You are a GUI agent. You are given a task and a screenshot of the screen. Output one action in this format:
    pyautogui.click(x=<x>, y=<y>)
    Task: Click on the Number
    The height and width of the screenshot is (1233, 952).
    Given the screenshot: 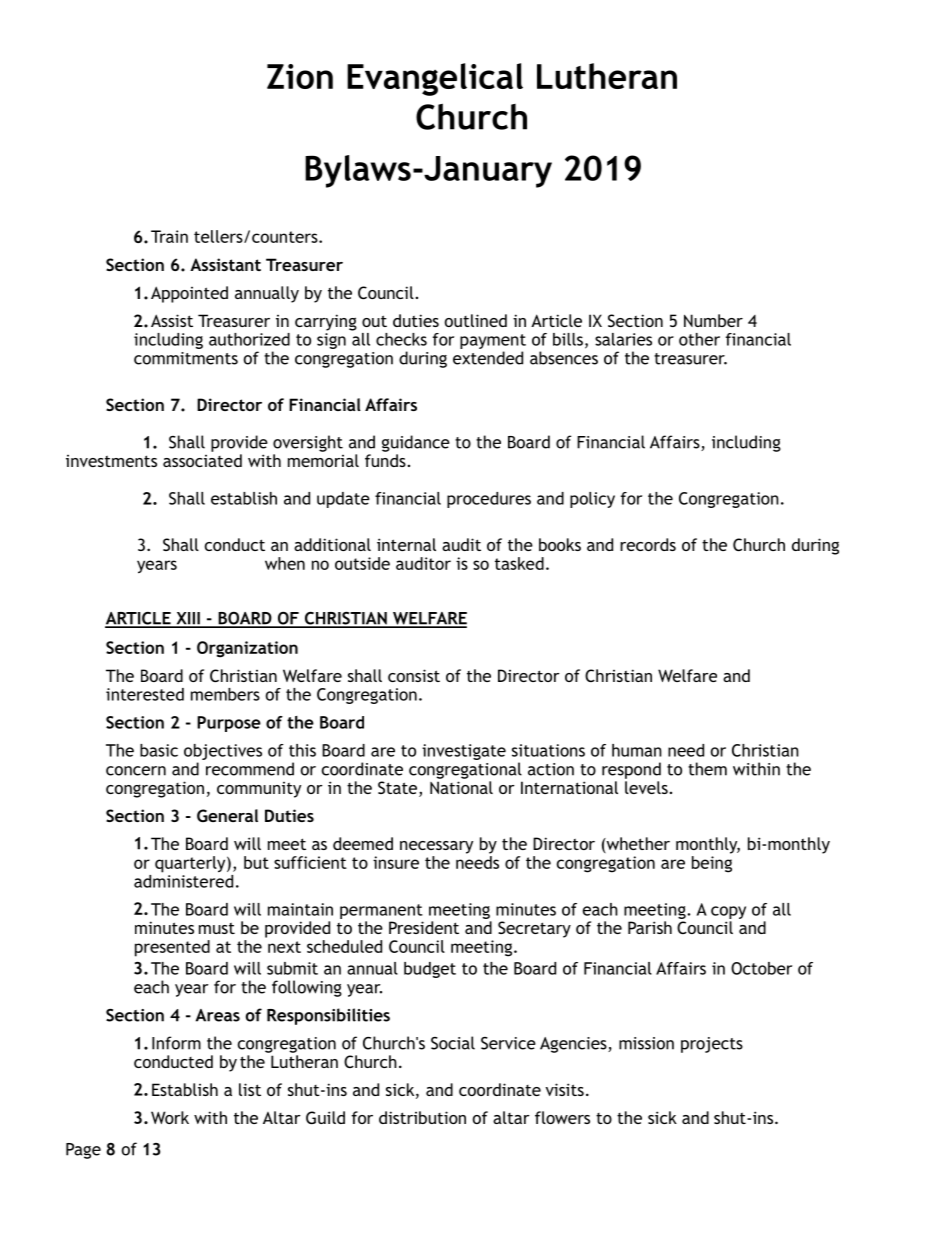 What is the action you would take?
    pyautogui.click(x=713, y=320)
